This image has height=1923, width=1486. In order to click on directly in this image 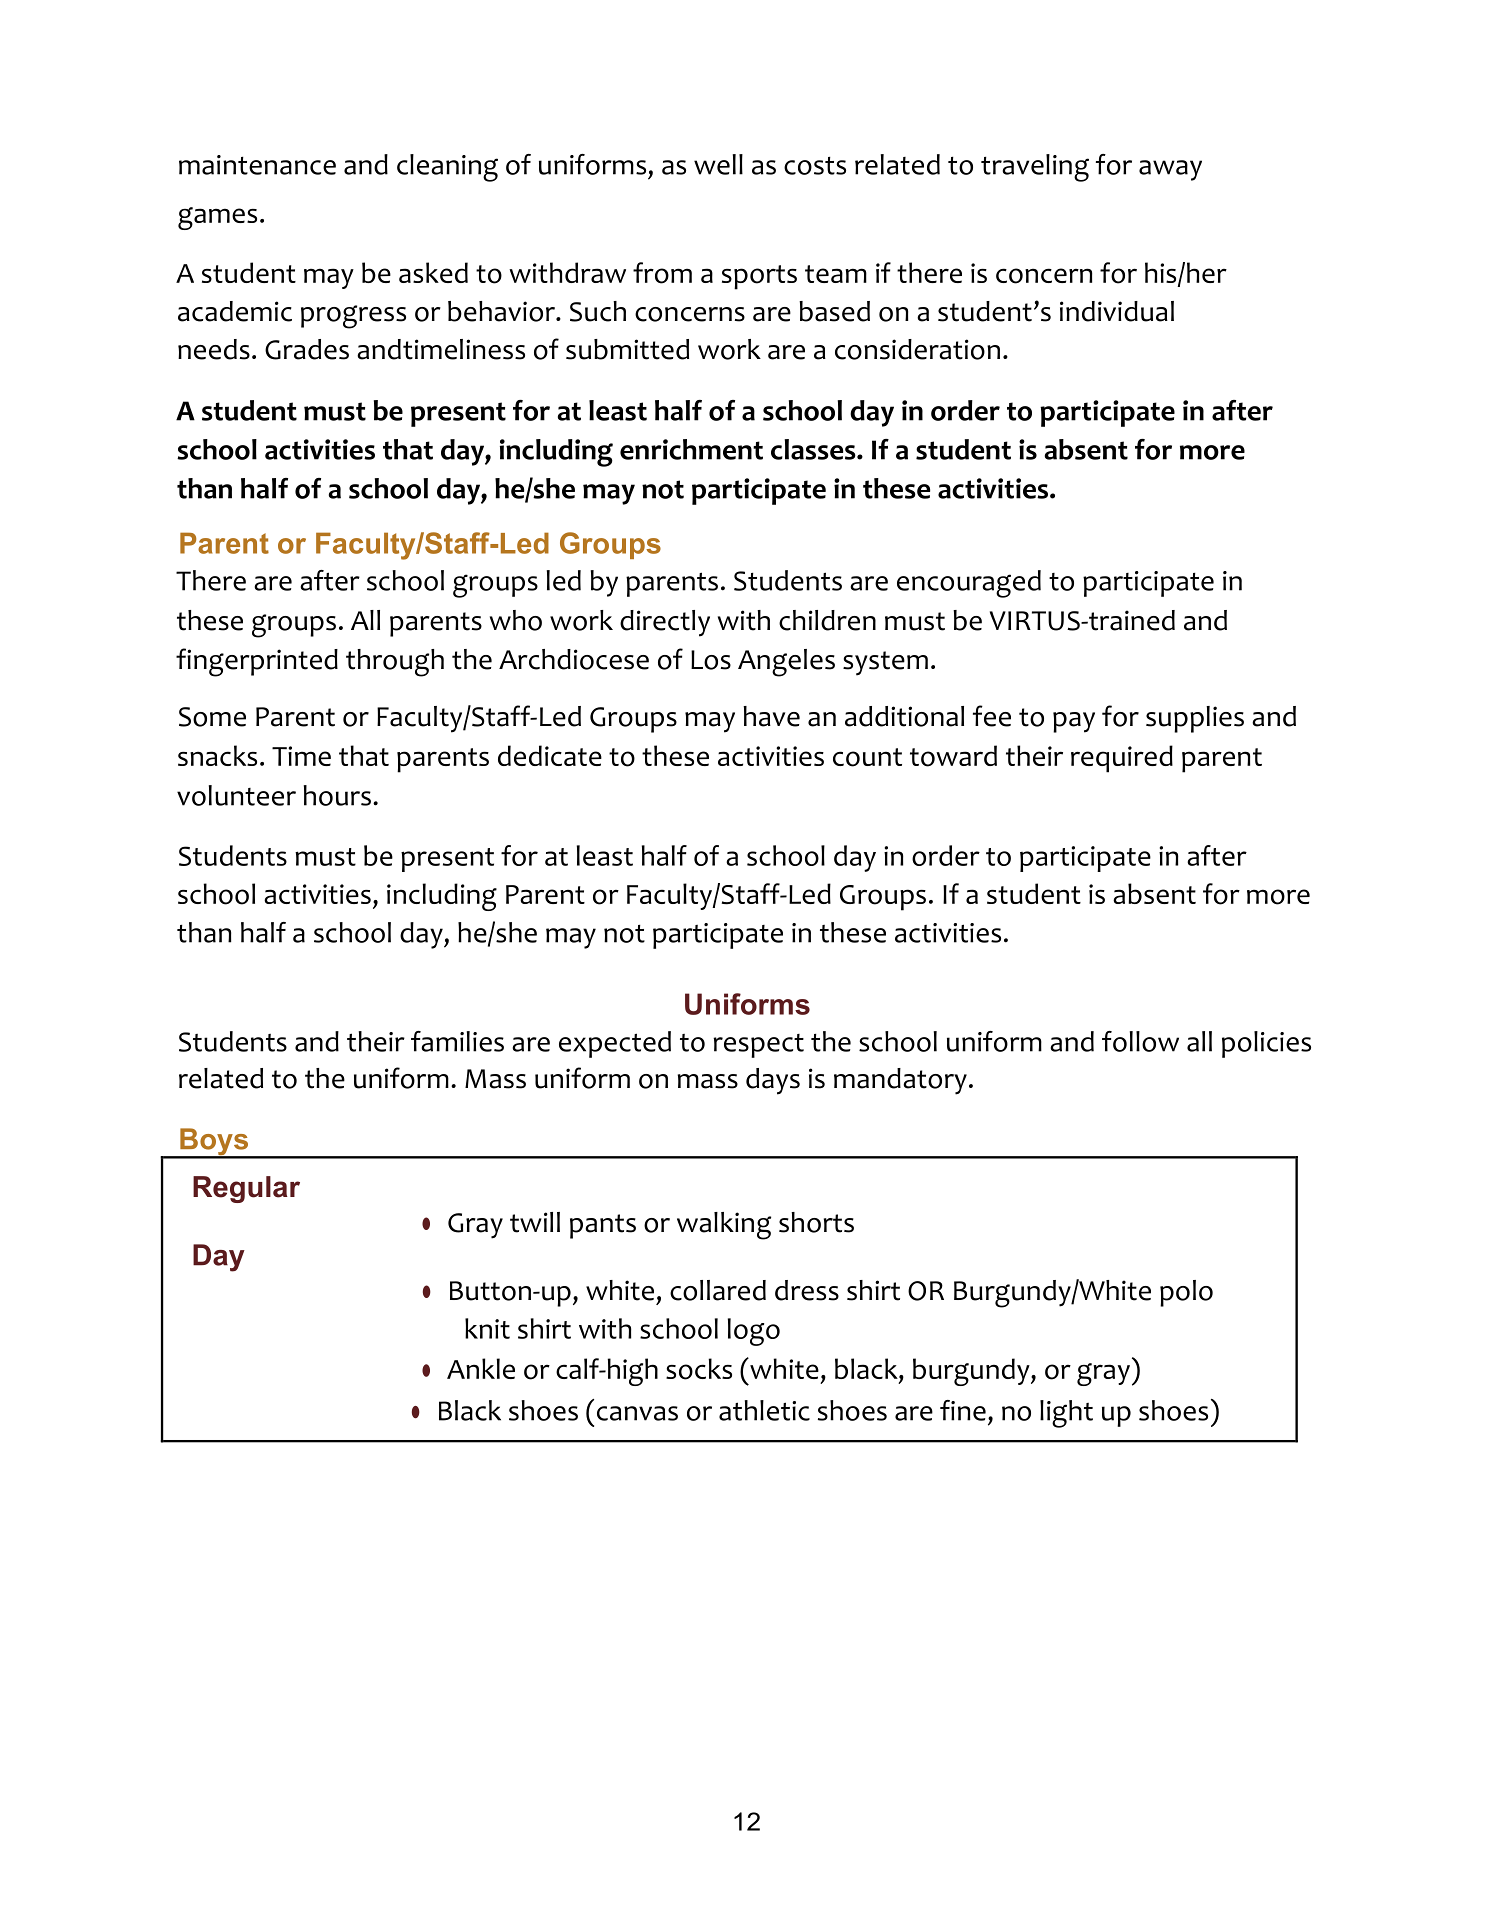, I will do `click(665, 623)`.
